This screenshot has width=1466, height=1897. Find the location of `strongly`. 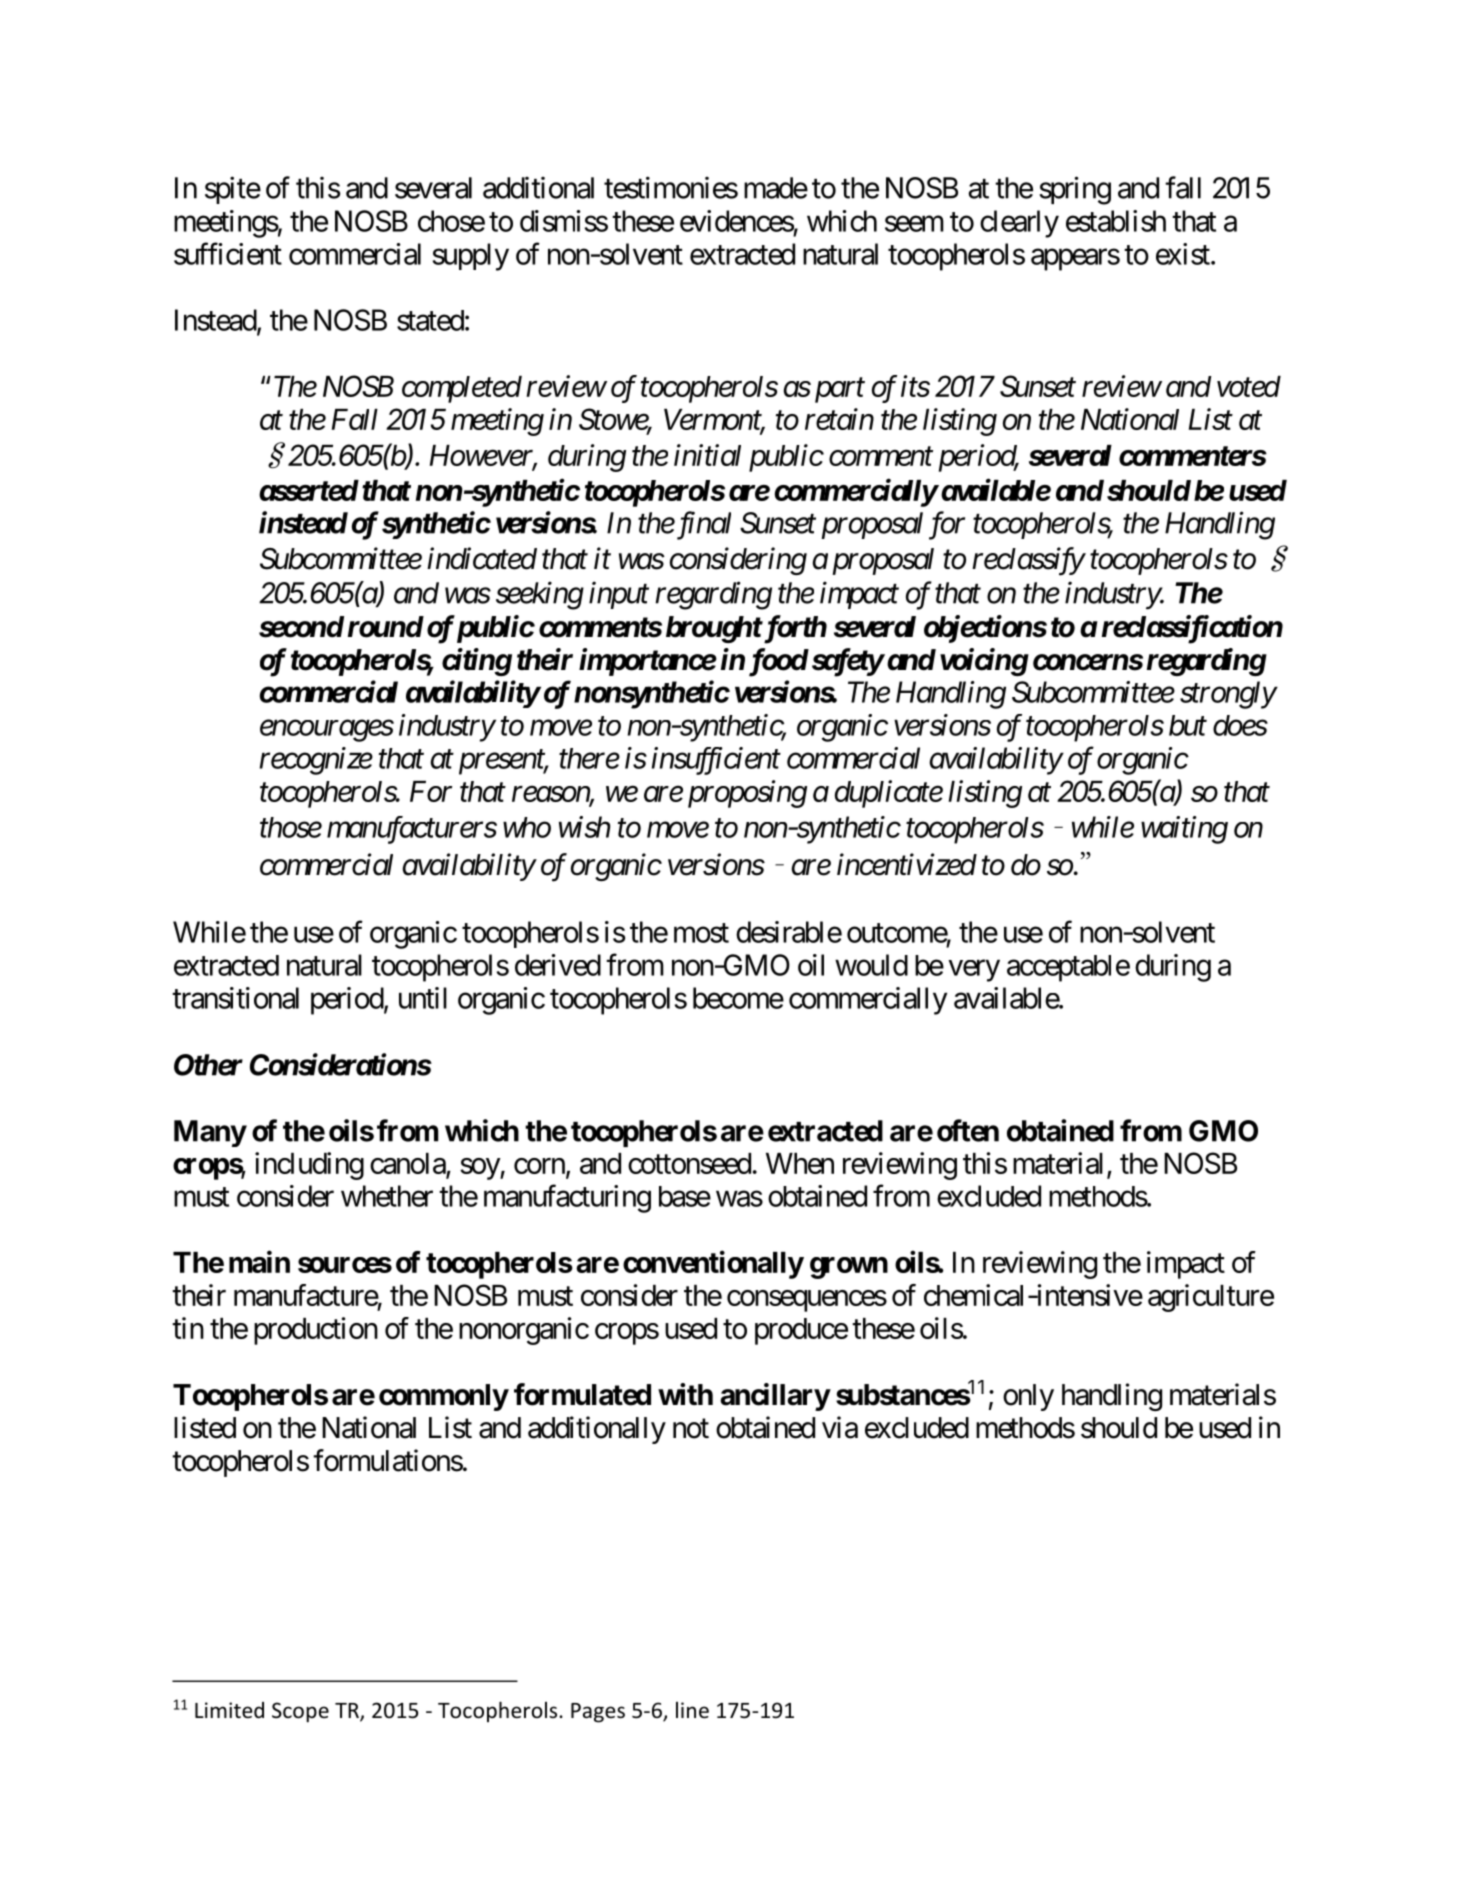

strongly is located at coordinates (1228, 695).
